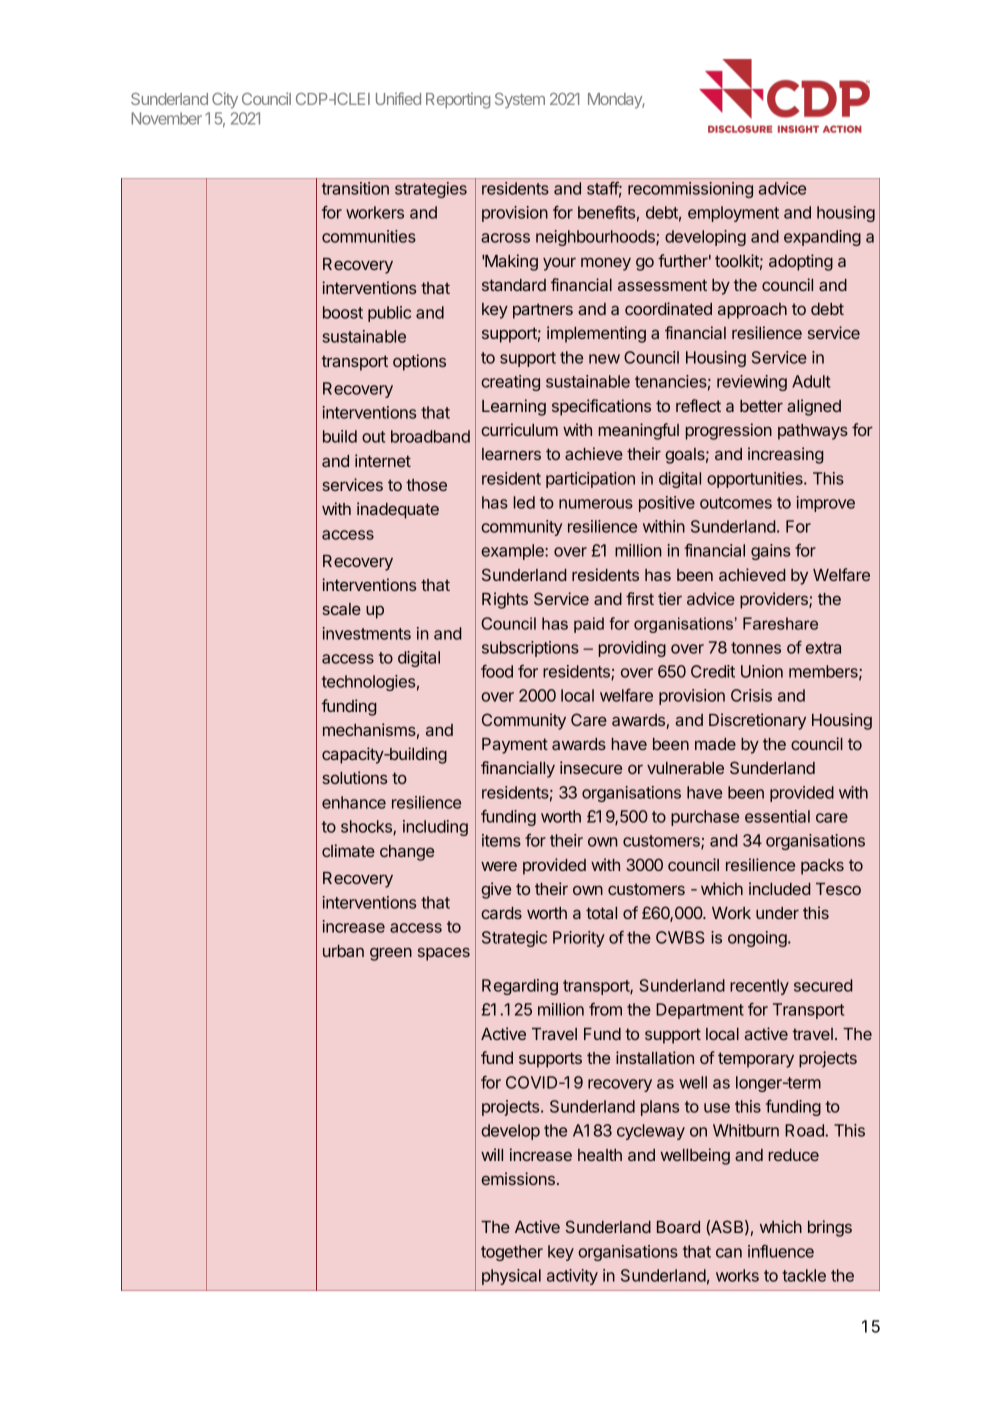 Image resolution: width=1001 pixels, height=1415 pixels. Describe the element at coordinates (512, 1253) in the image. I see `together` at that location.
